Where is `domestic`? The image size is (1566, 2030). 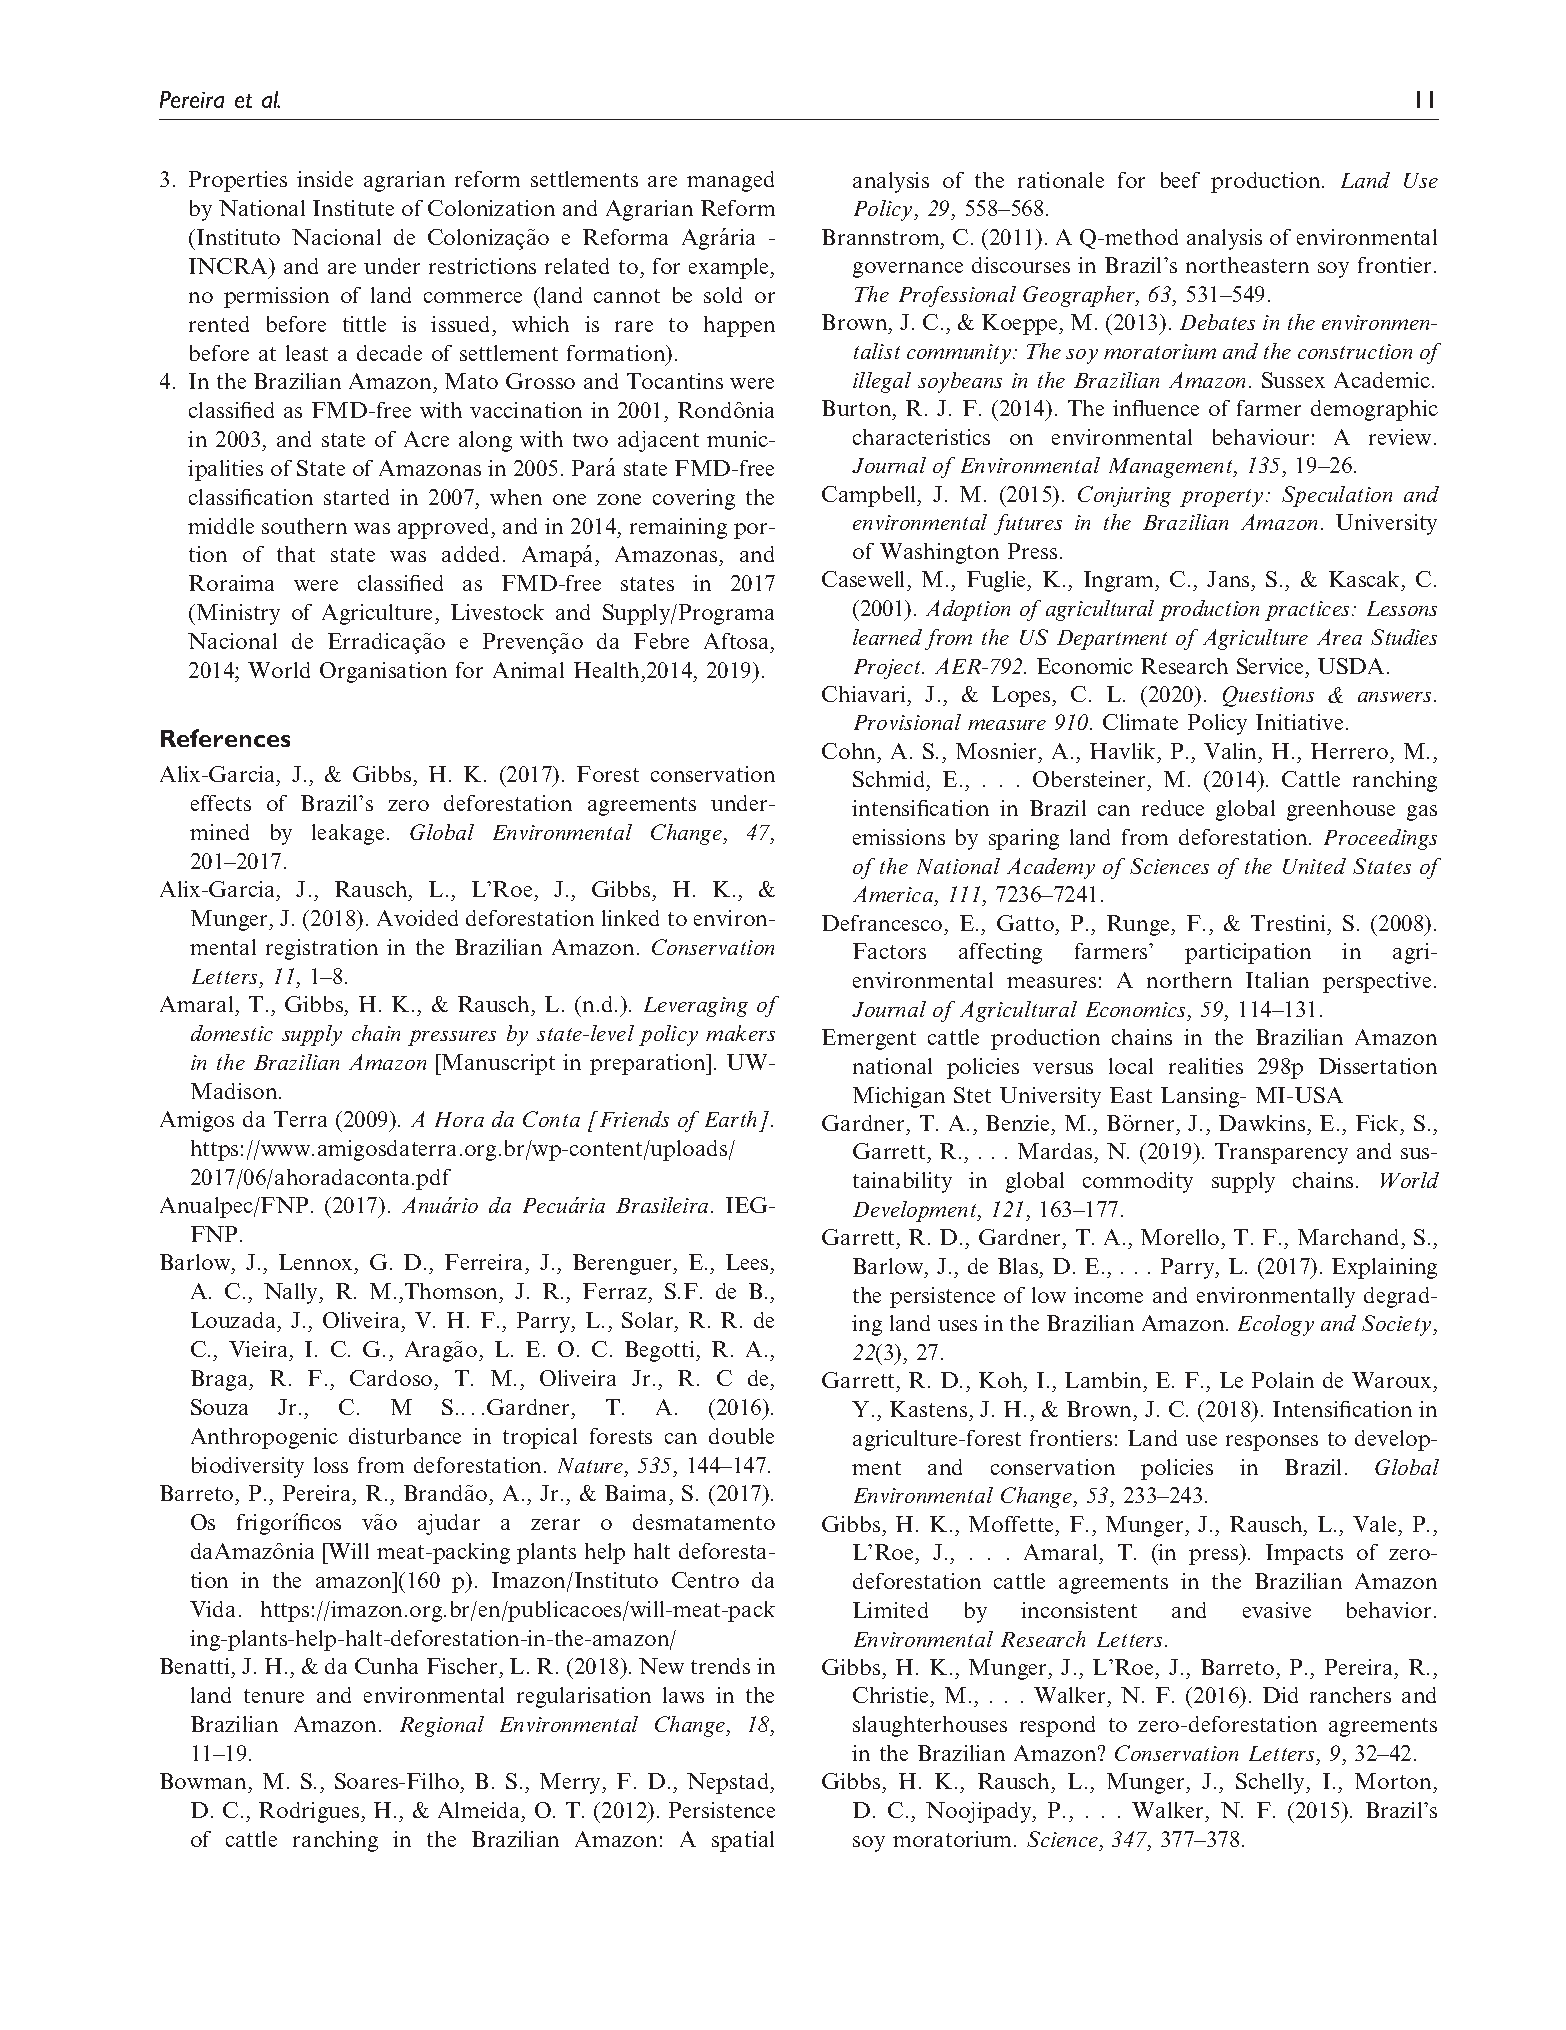
domestic is located at coordinates (232, 1033).
